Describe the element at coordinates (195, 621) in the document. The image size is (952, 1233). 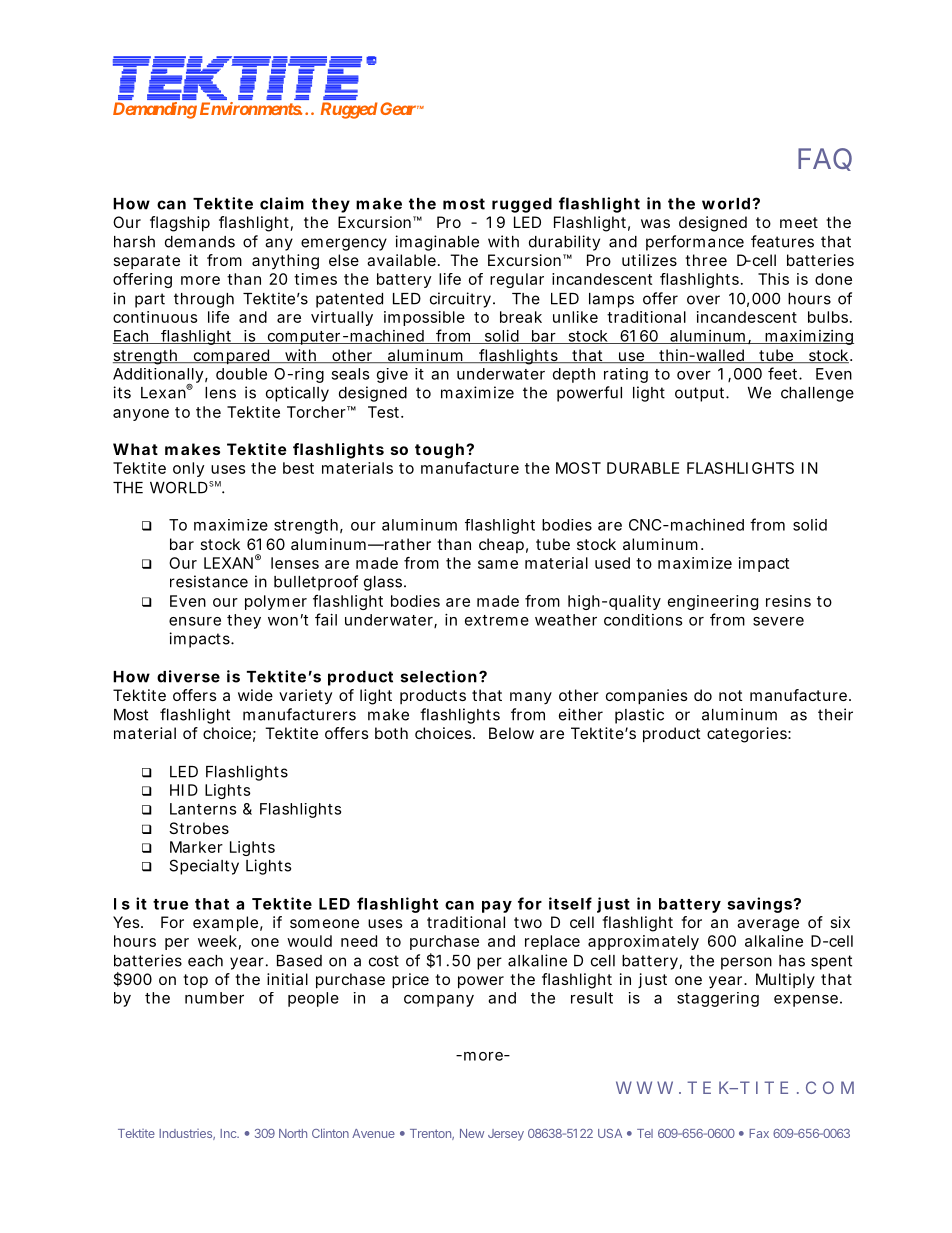
I see `ensure` at that location.
